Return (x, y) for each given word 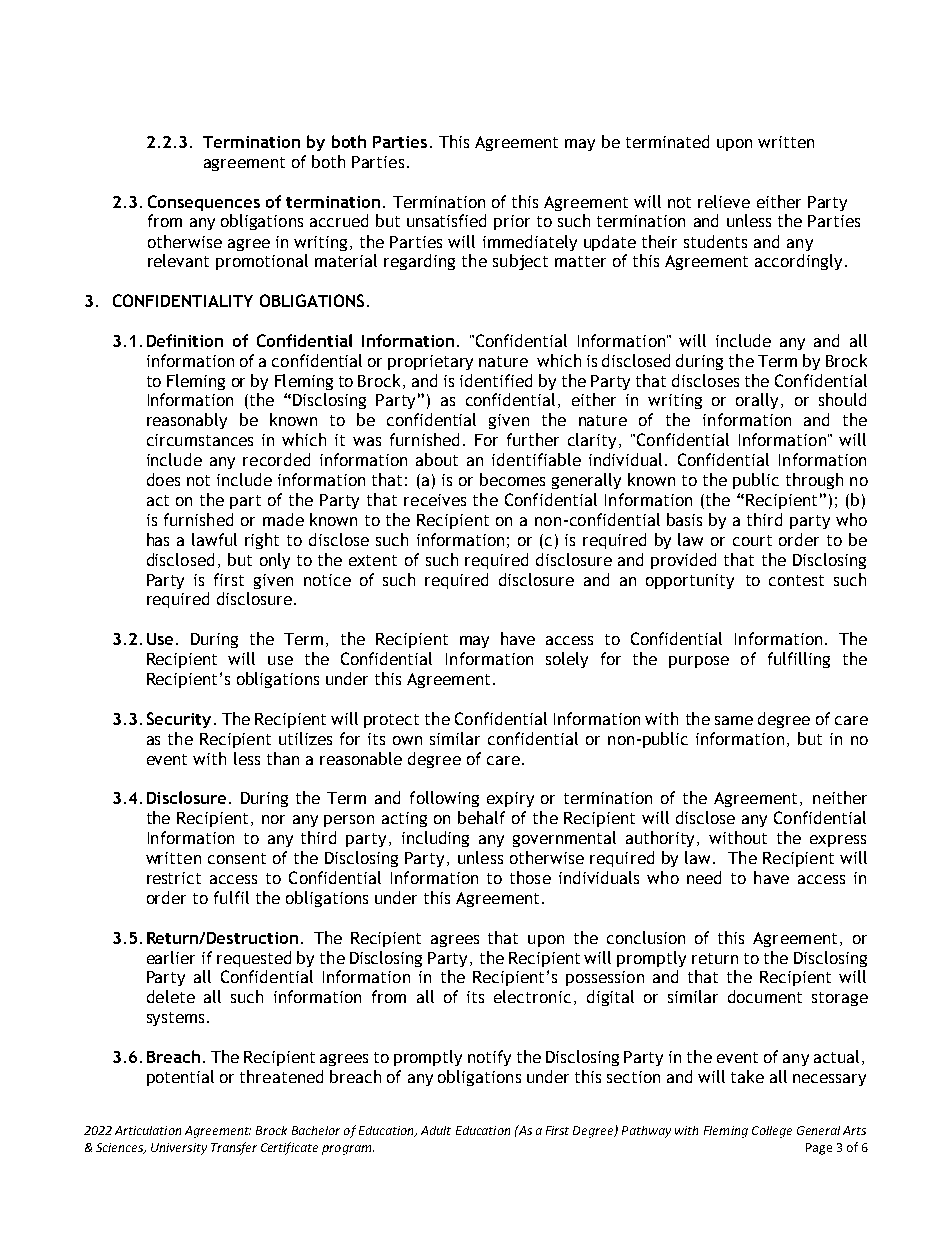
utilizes (305, 738)
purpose (699, 662)
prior (512, 222)
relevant (178, 260)
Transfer (234, 1148)
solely (567, 660)
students (715, 241)
